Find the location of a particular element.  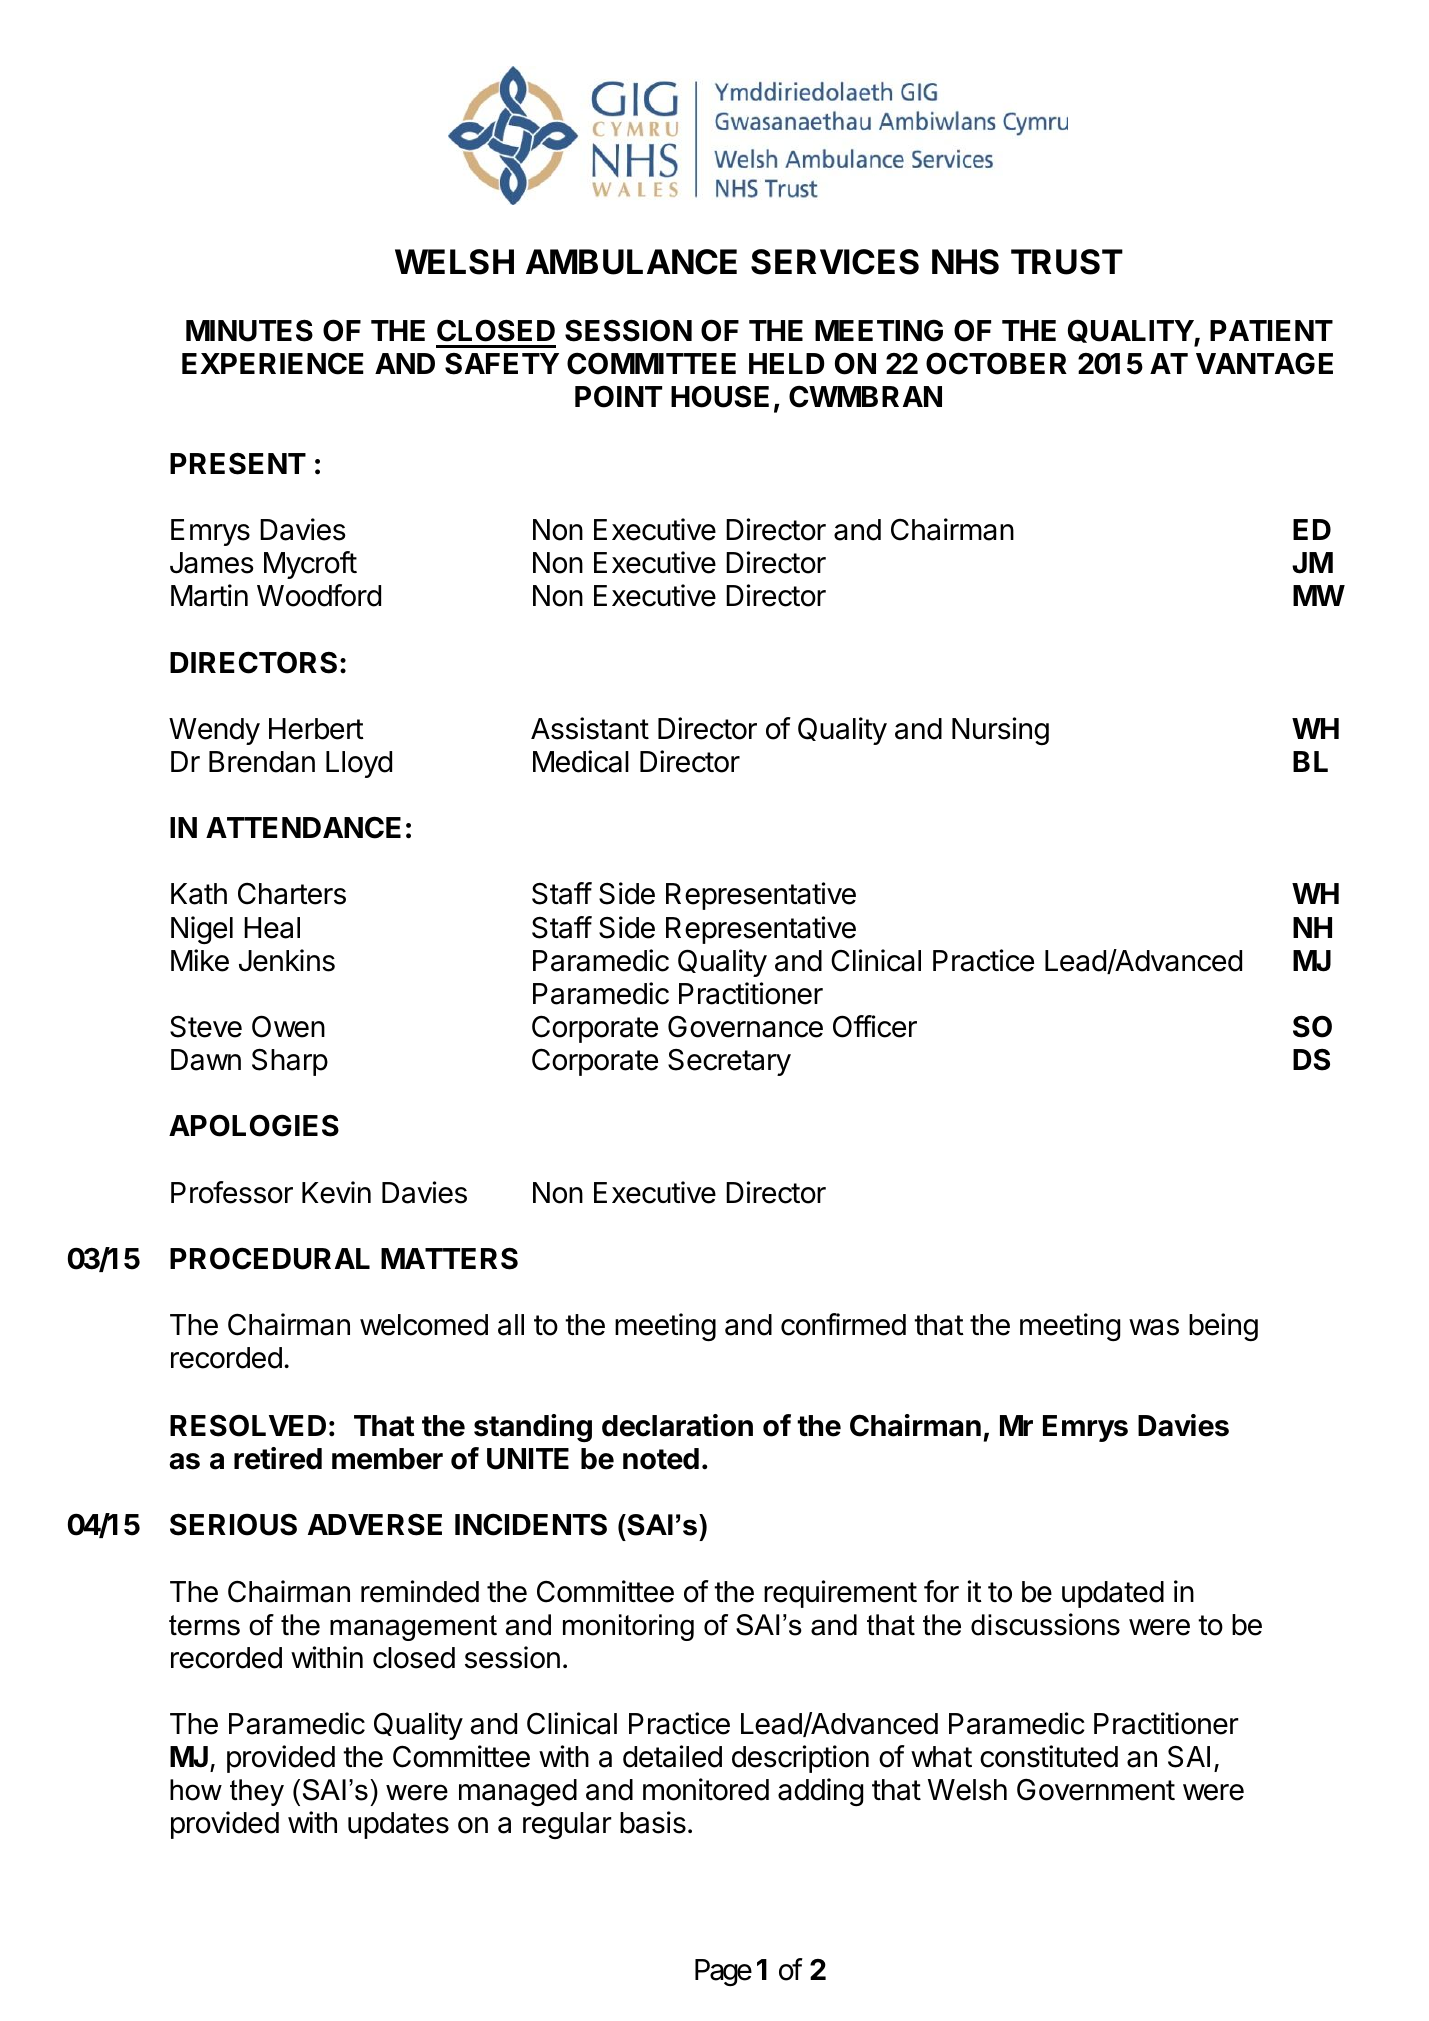

Secretary is located at coordinates (729, 1062).
